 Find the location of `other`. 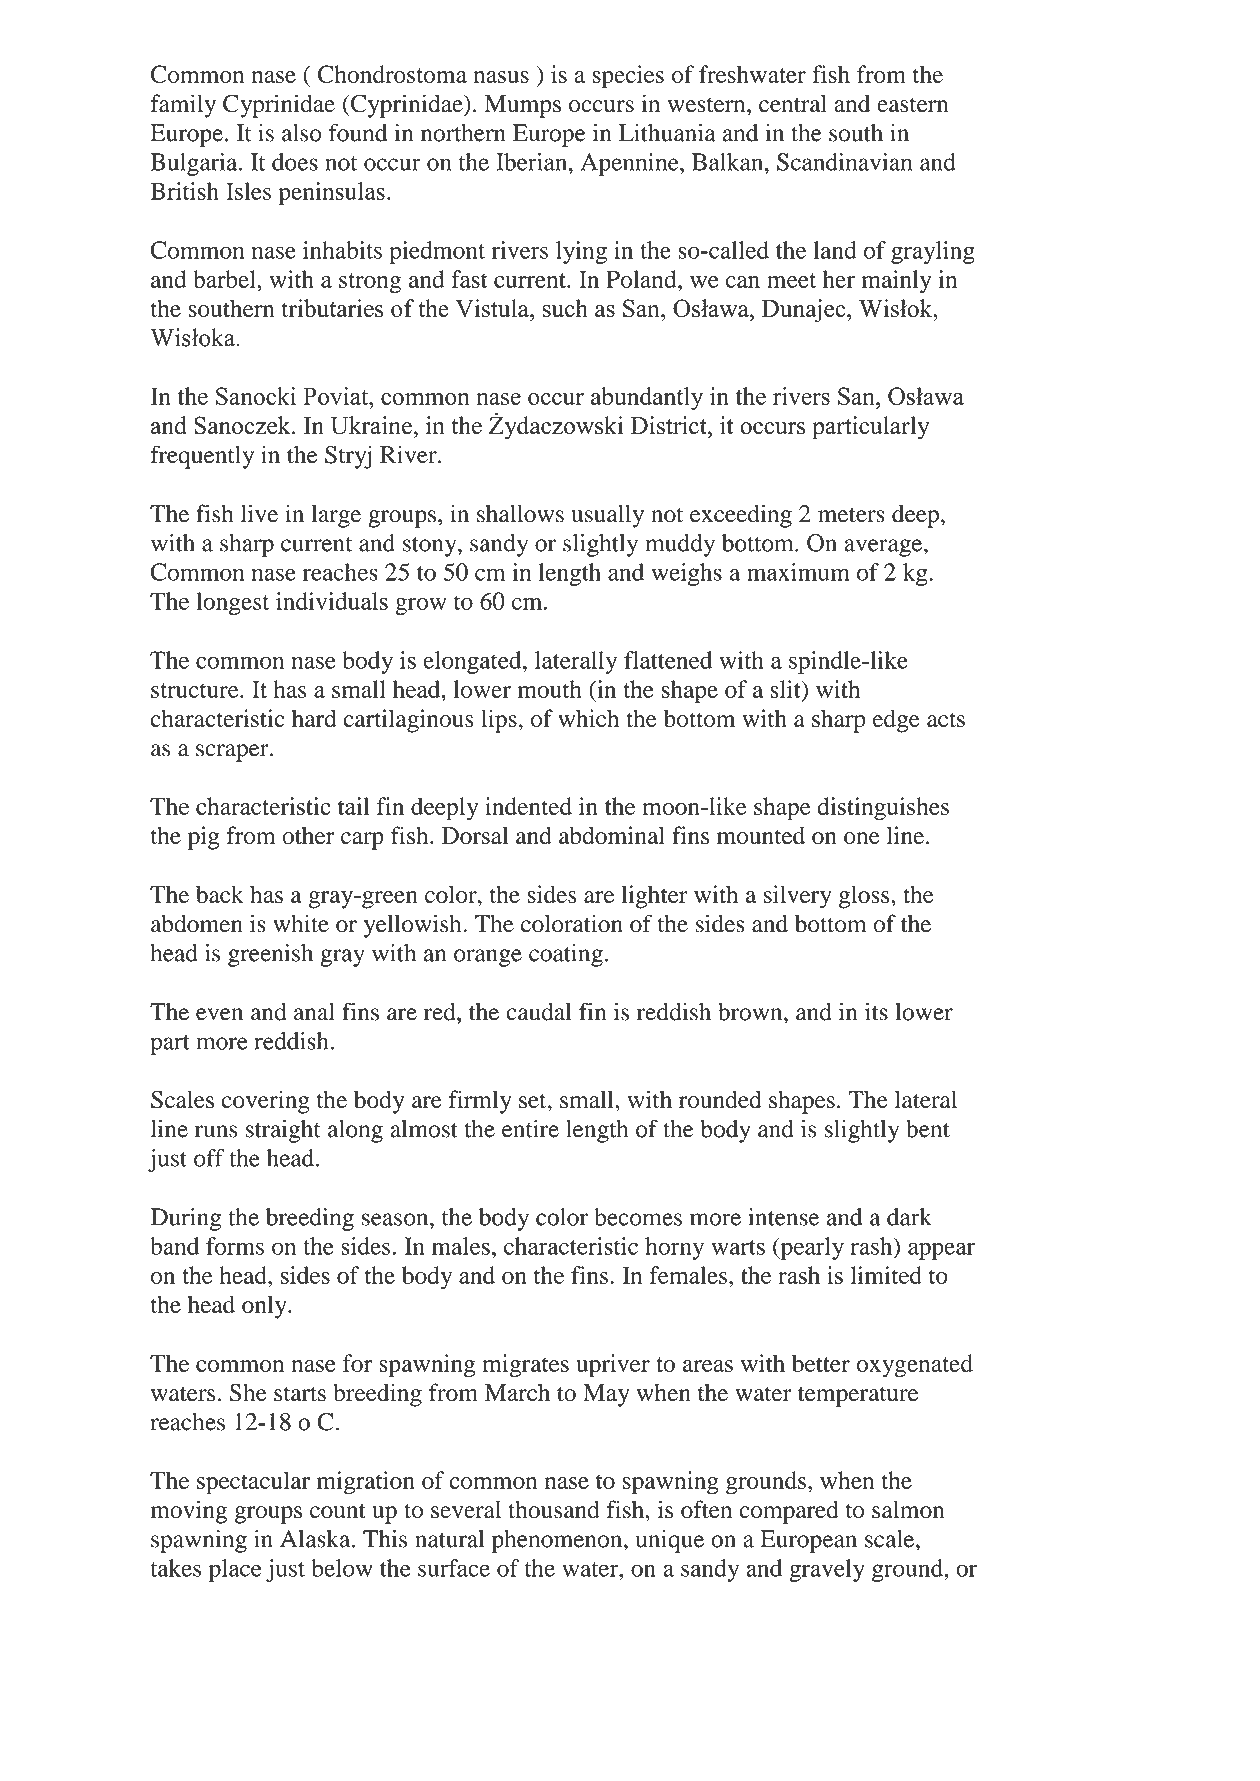

other is located at coordinates (308, 835).
